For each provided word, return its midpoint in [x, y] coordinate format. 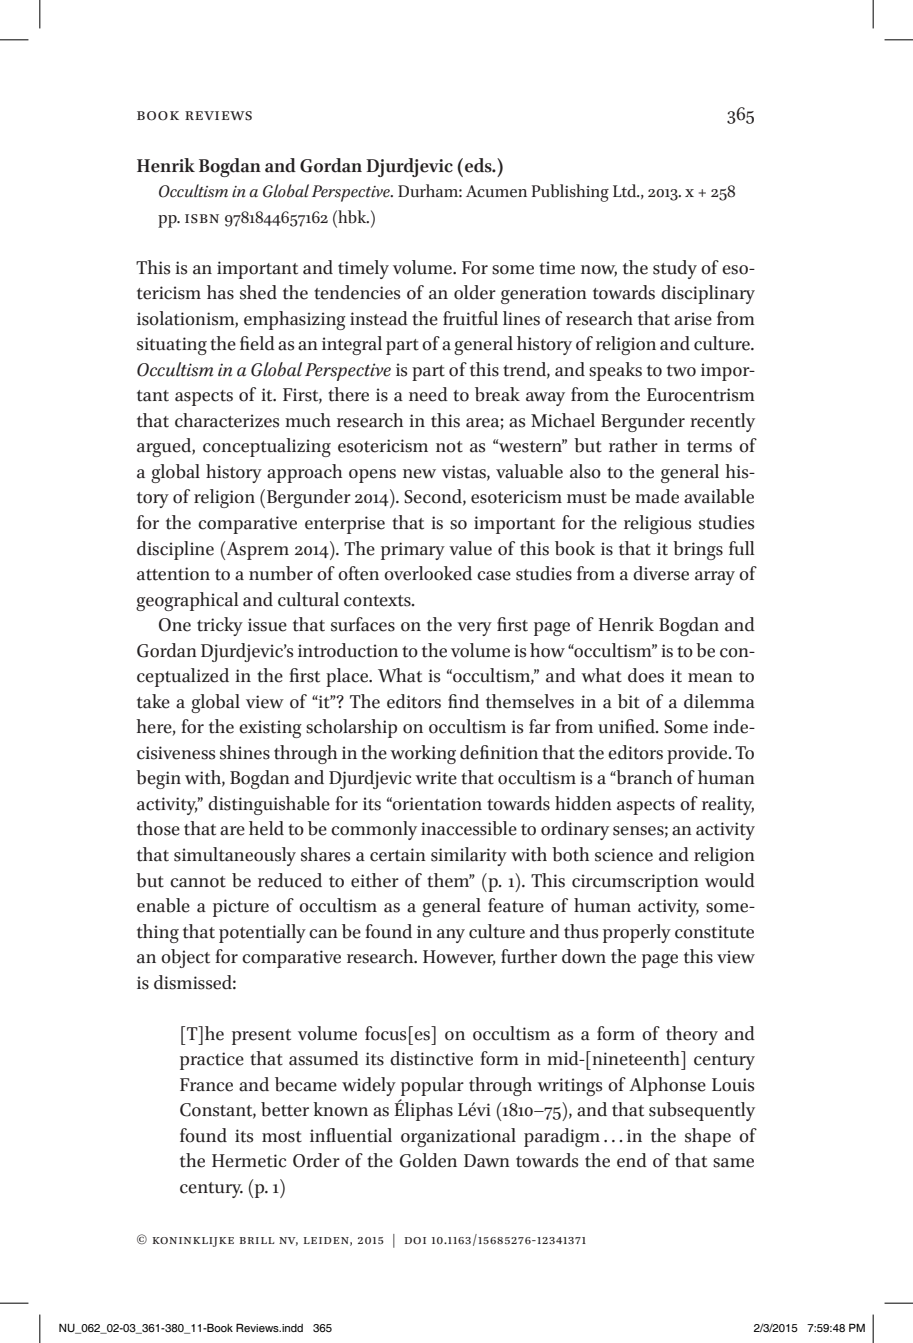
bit [629, 701]
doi [415, 1240]
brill [257, 1240]
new [419, 474]
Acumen [496, 191]
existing [270, 729]
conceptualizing [267, 447]
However [459, 958]
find [463, 701]
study [675, 269]
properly [637, 933]
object [185, 958]
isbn [202, 219]
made [657, 496]
